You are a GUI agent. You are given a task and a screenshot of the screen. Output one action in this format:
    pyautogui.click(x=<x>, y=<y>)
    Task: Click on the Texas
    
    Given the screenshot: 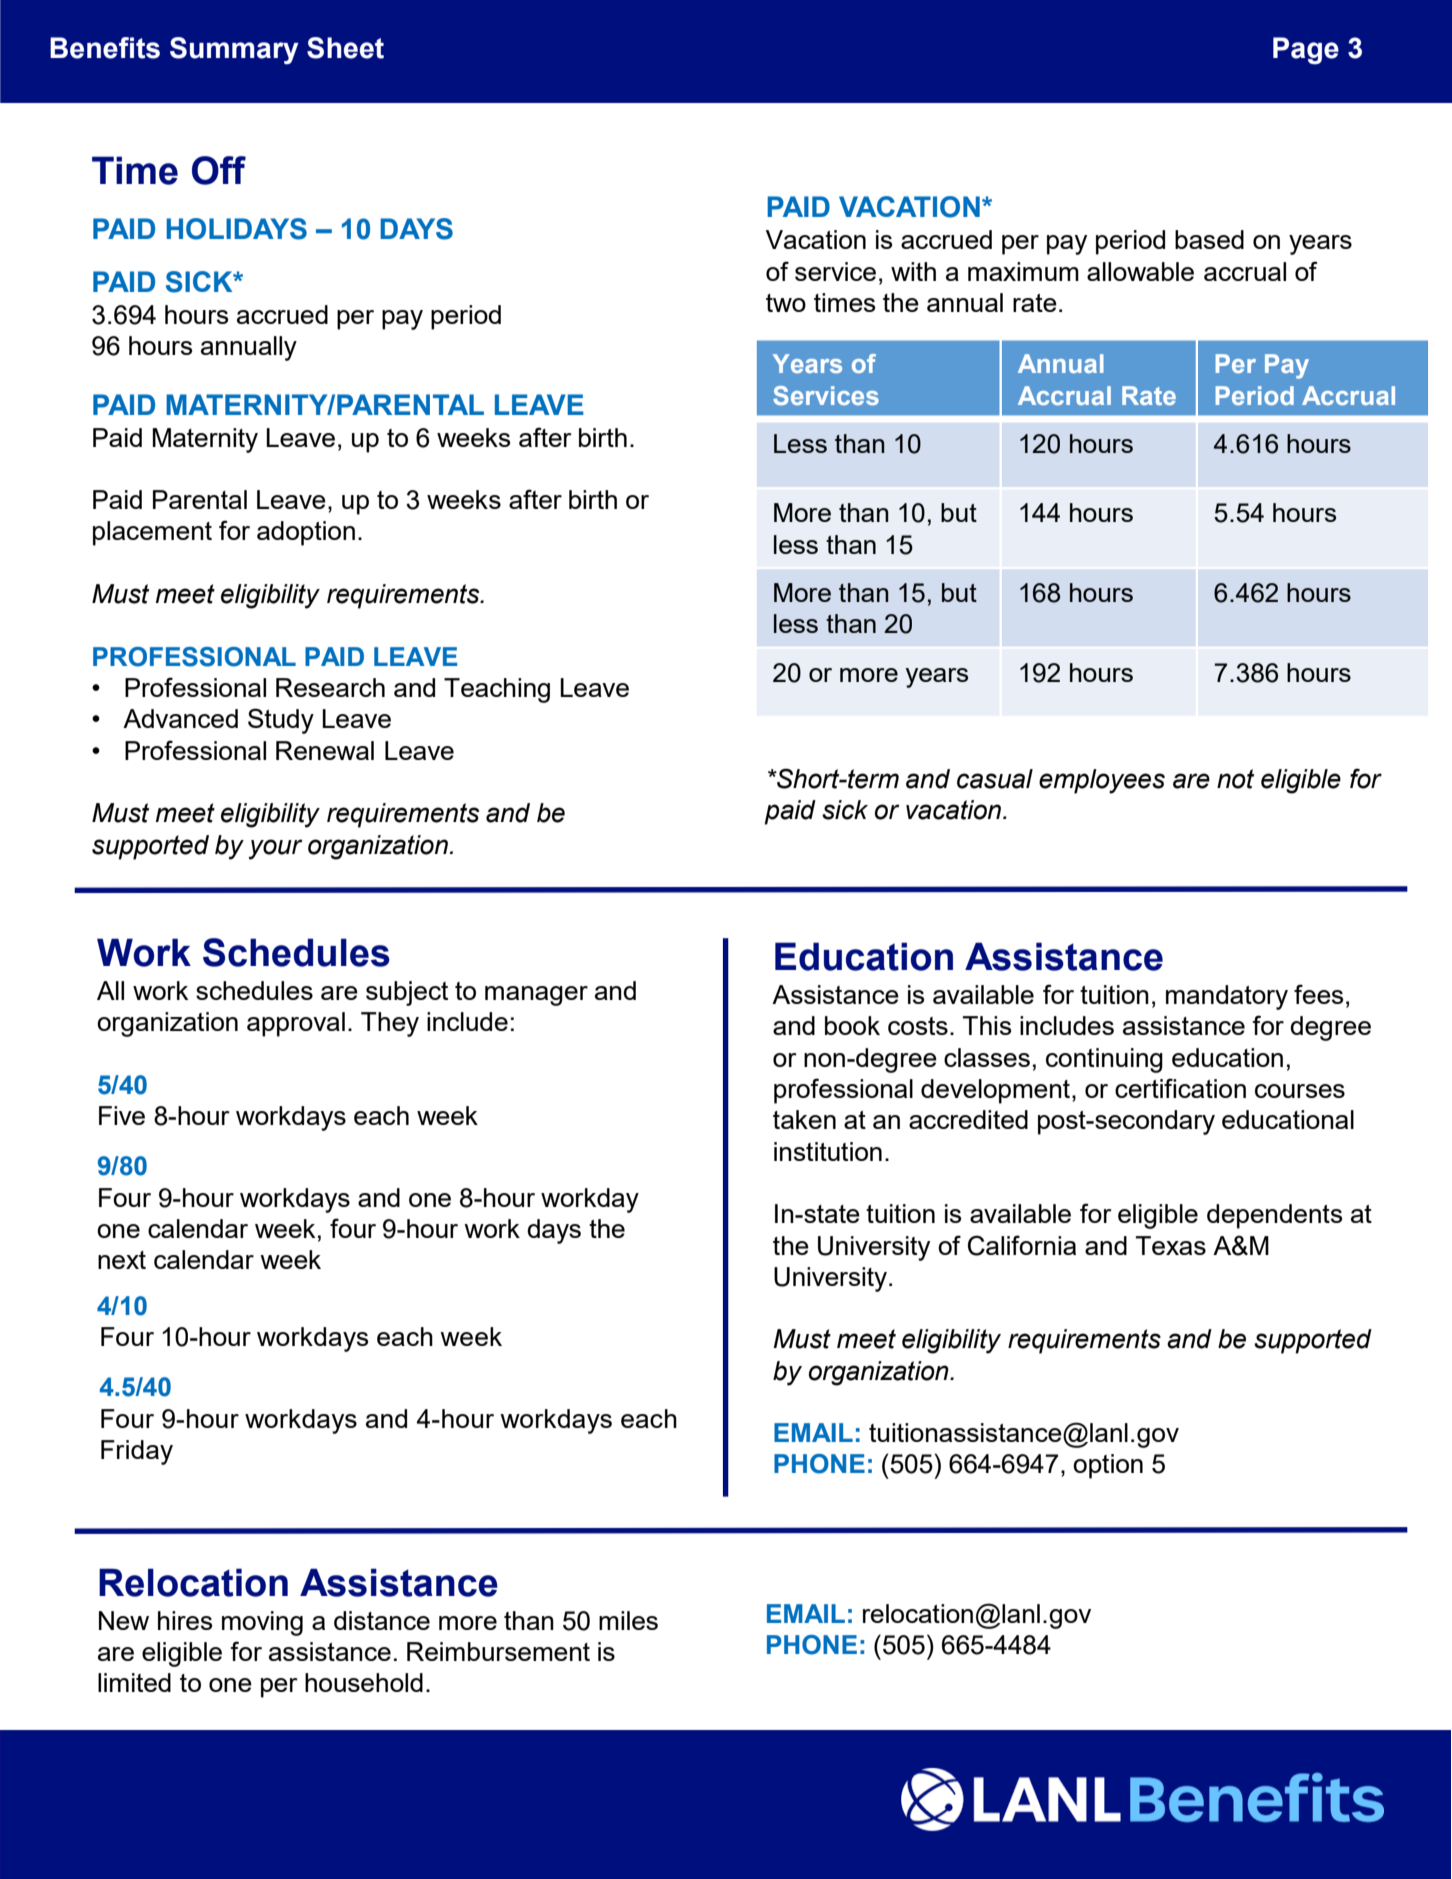 What is the action you would take?
    pyautogui.click(x=1171, y=1245)
